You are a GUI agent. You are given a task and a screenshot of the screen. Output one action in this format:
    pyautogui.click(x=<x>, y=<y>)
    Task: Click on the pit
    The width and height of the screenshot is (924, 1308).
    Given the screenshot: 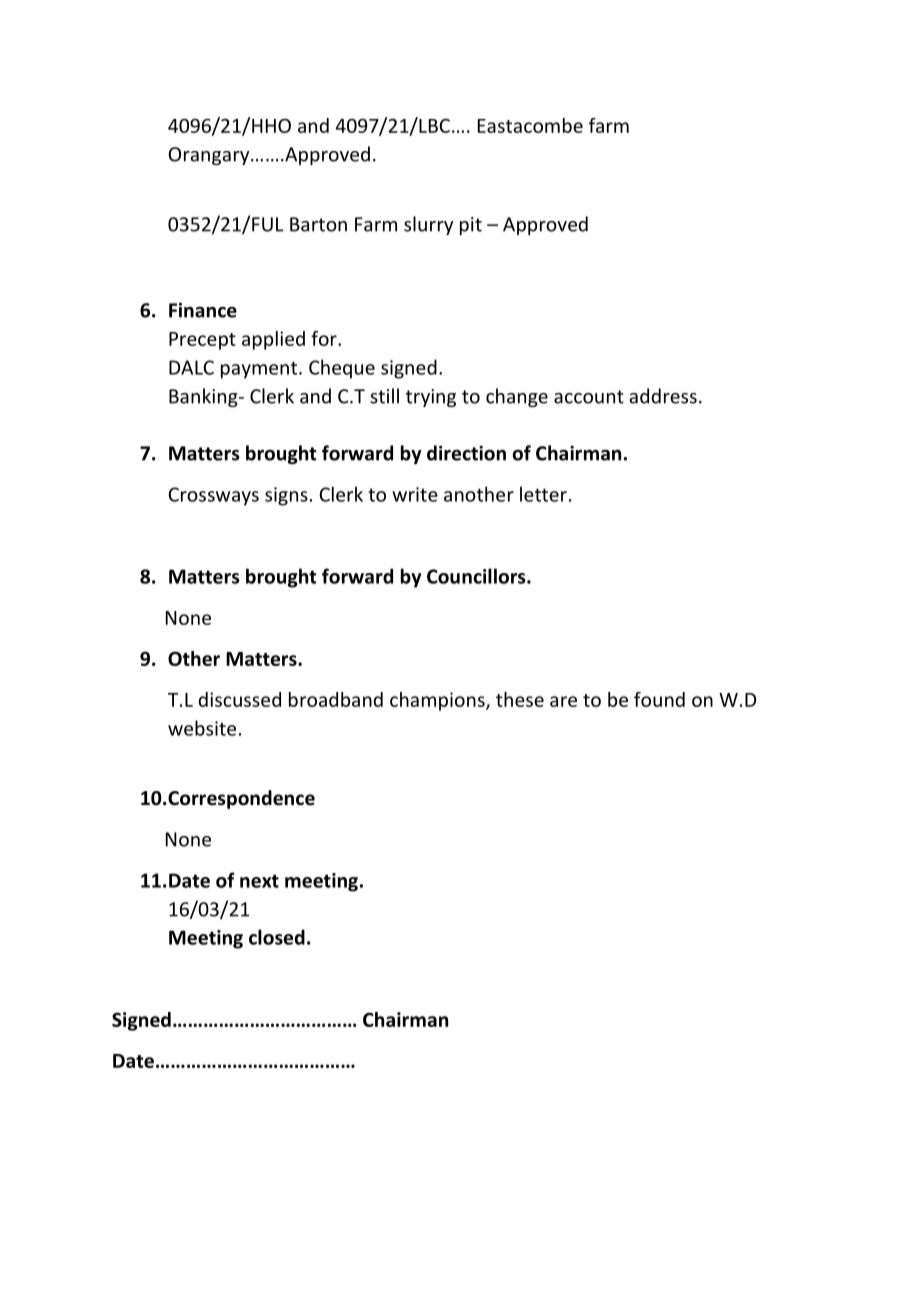 What is the action you would take?
    pyautogui.click(x=471, y=226)
